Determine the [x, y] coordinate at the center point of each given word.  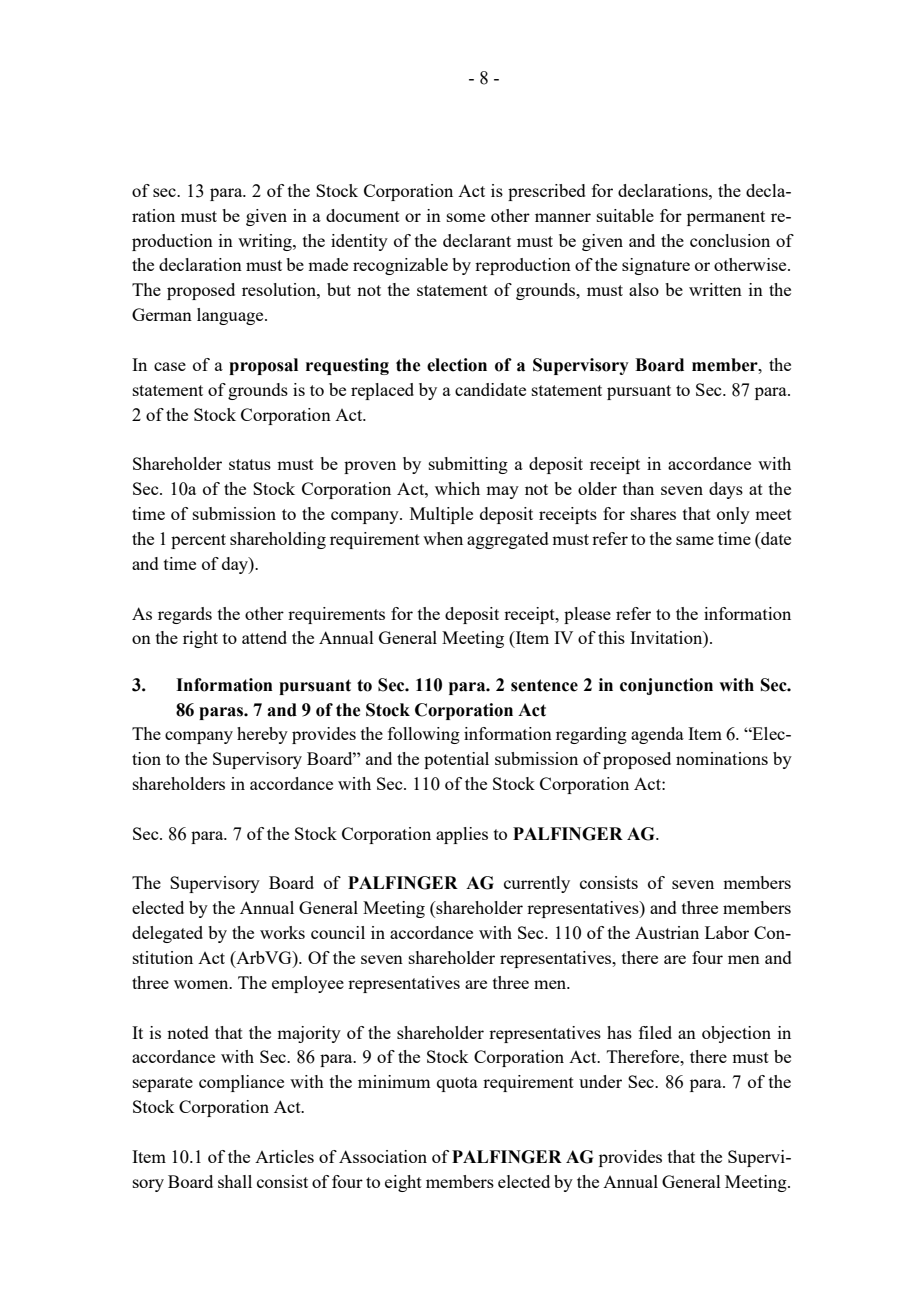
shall [235, 1181]
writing [266, 242]
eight [403, 1183]
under [600, 1081]
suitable [625, 215]
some [466, 217]
